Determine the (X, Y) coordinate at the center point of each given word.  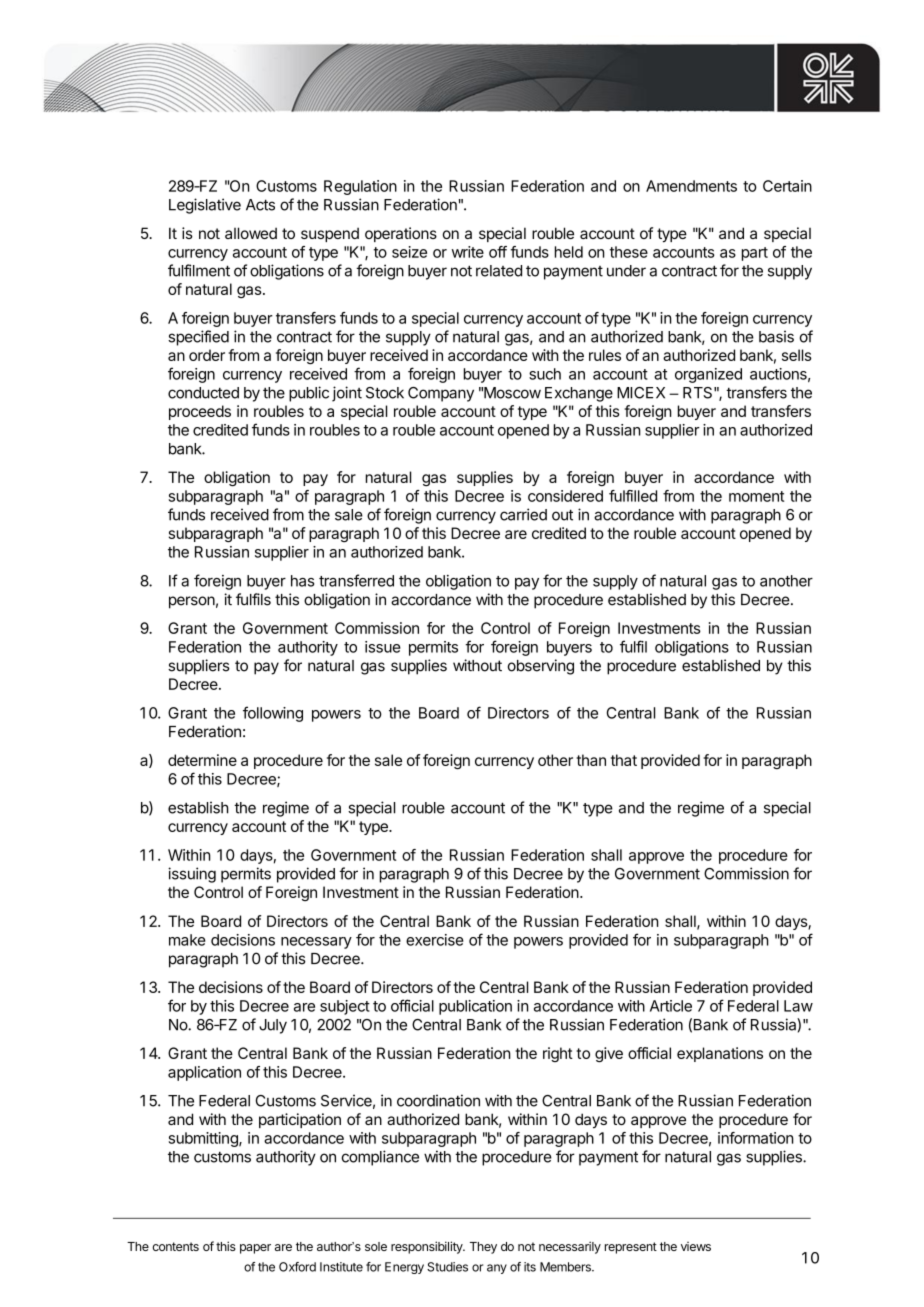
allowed (251, 233)
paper (255, 1249)
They (483, 1248)
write (468, 252)
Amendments (691, 186)
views (696, 1246)
